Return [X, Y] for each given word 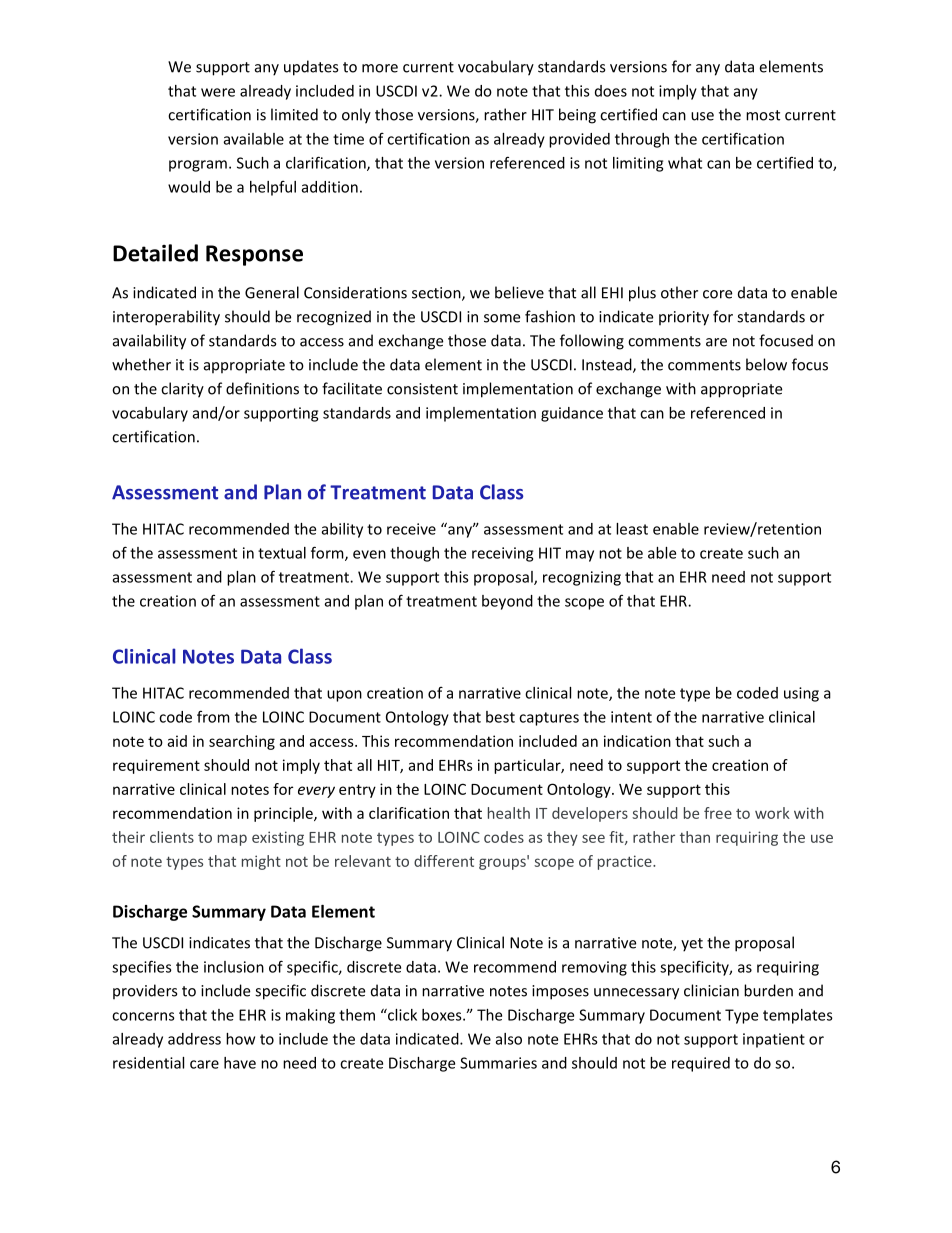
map [232, 840]
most [763, 115]
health [509, 813]
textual [282, 553]
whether [141, 364]
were [218, 92]
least [632, 529]
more [380, 68]
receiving [502, 554]
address [194, 1039]
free [718, 813]
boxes [443, 1015]
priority [684, 318]
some [502, 318]
